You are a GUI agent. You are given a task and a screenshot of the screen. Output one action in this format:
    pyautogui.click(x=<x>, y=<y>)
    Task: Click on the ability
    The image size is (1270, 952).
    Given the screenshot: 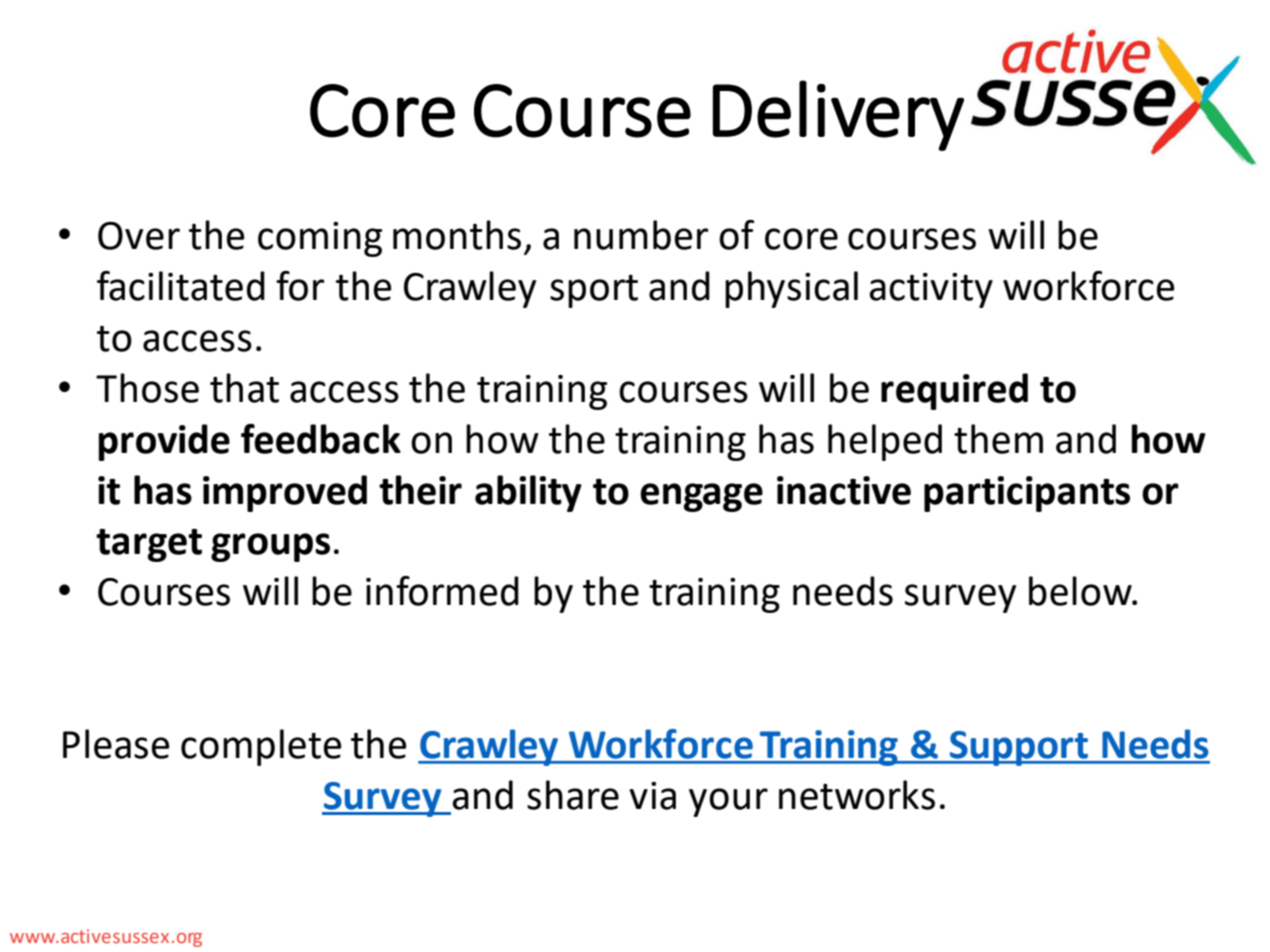 What is the action you would take?
    pyautogui.click(x=528, y=493)
